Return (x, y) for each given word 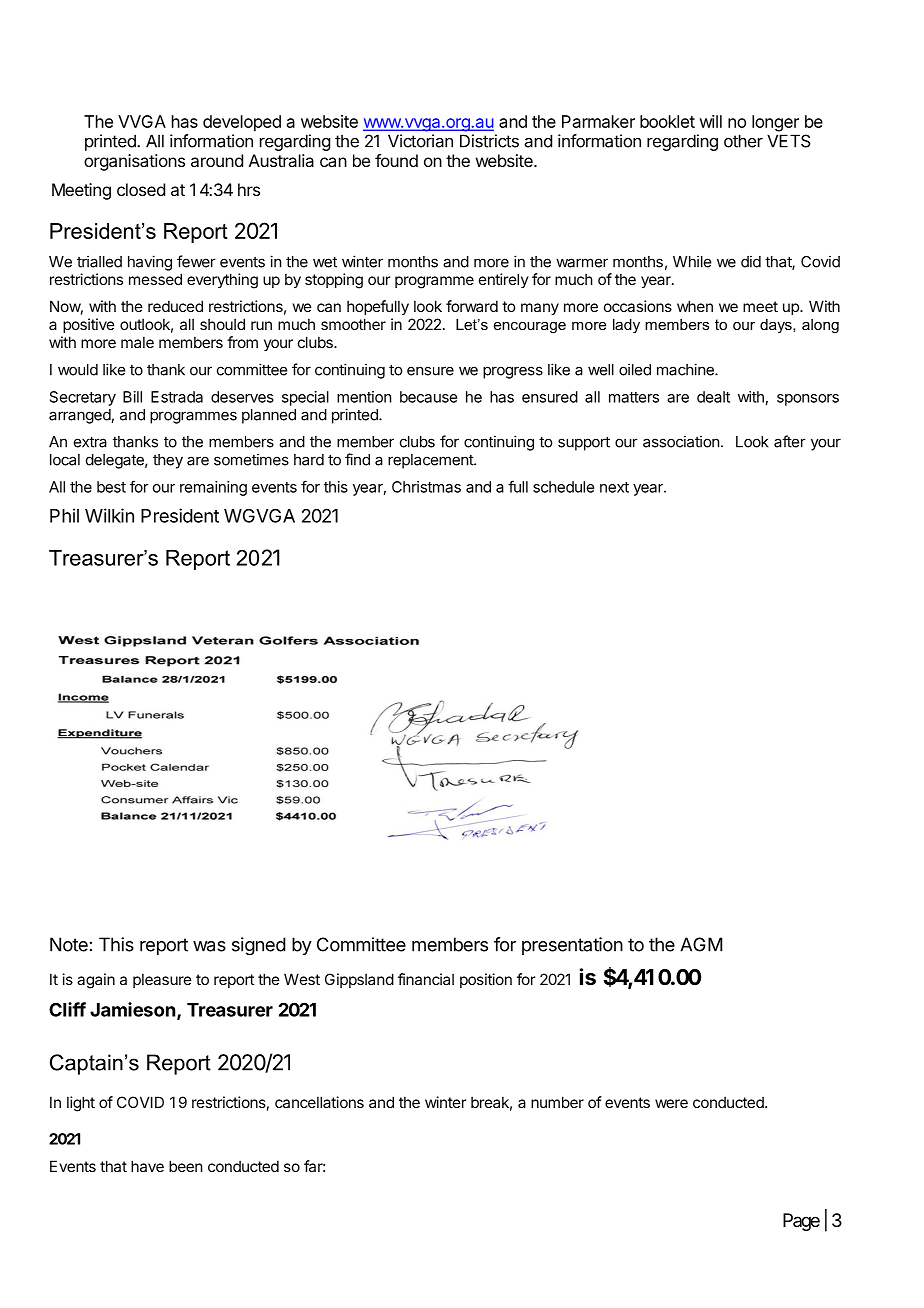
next (614, 487)
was (209, 946)
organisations (134, 162)
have (147, 1166)
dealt (713, 397)
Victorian (420, 141)
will (710, 121)
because (428, 397)
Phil (64, 515)
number (557, 1102)
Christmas (426, 487)
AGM (701, 944)
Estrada (177, 397)
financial (426, 979)
